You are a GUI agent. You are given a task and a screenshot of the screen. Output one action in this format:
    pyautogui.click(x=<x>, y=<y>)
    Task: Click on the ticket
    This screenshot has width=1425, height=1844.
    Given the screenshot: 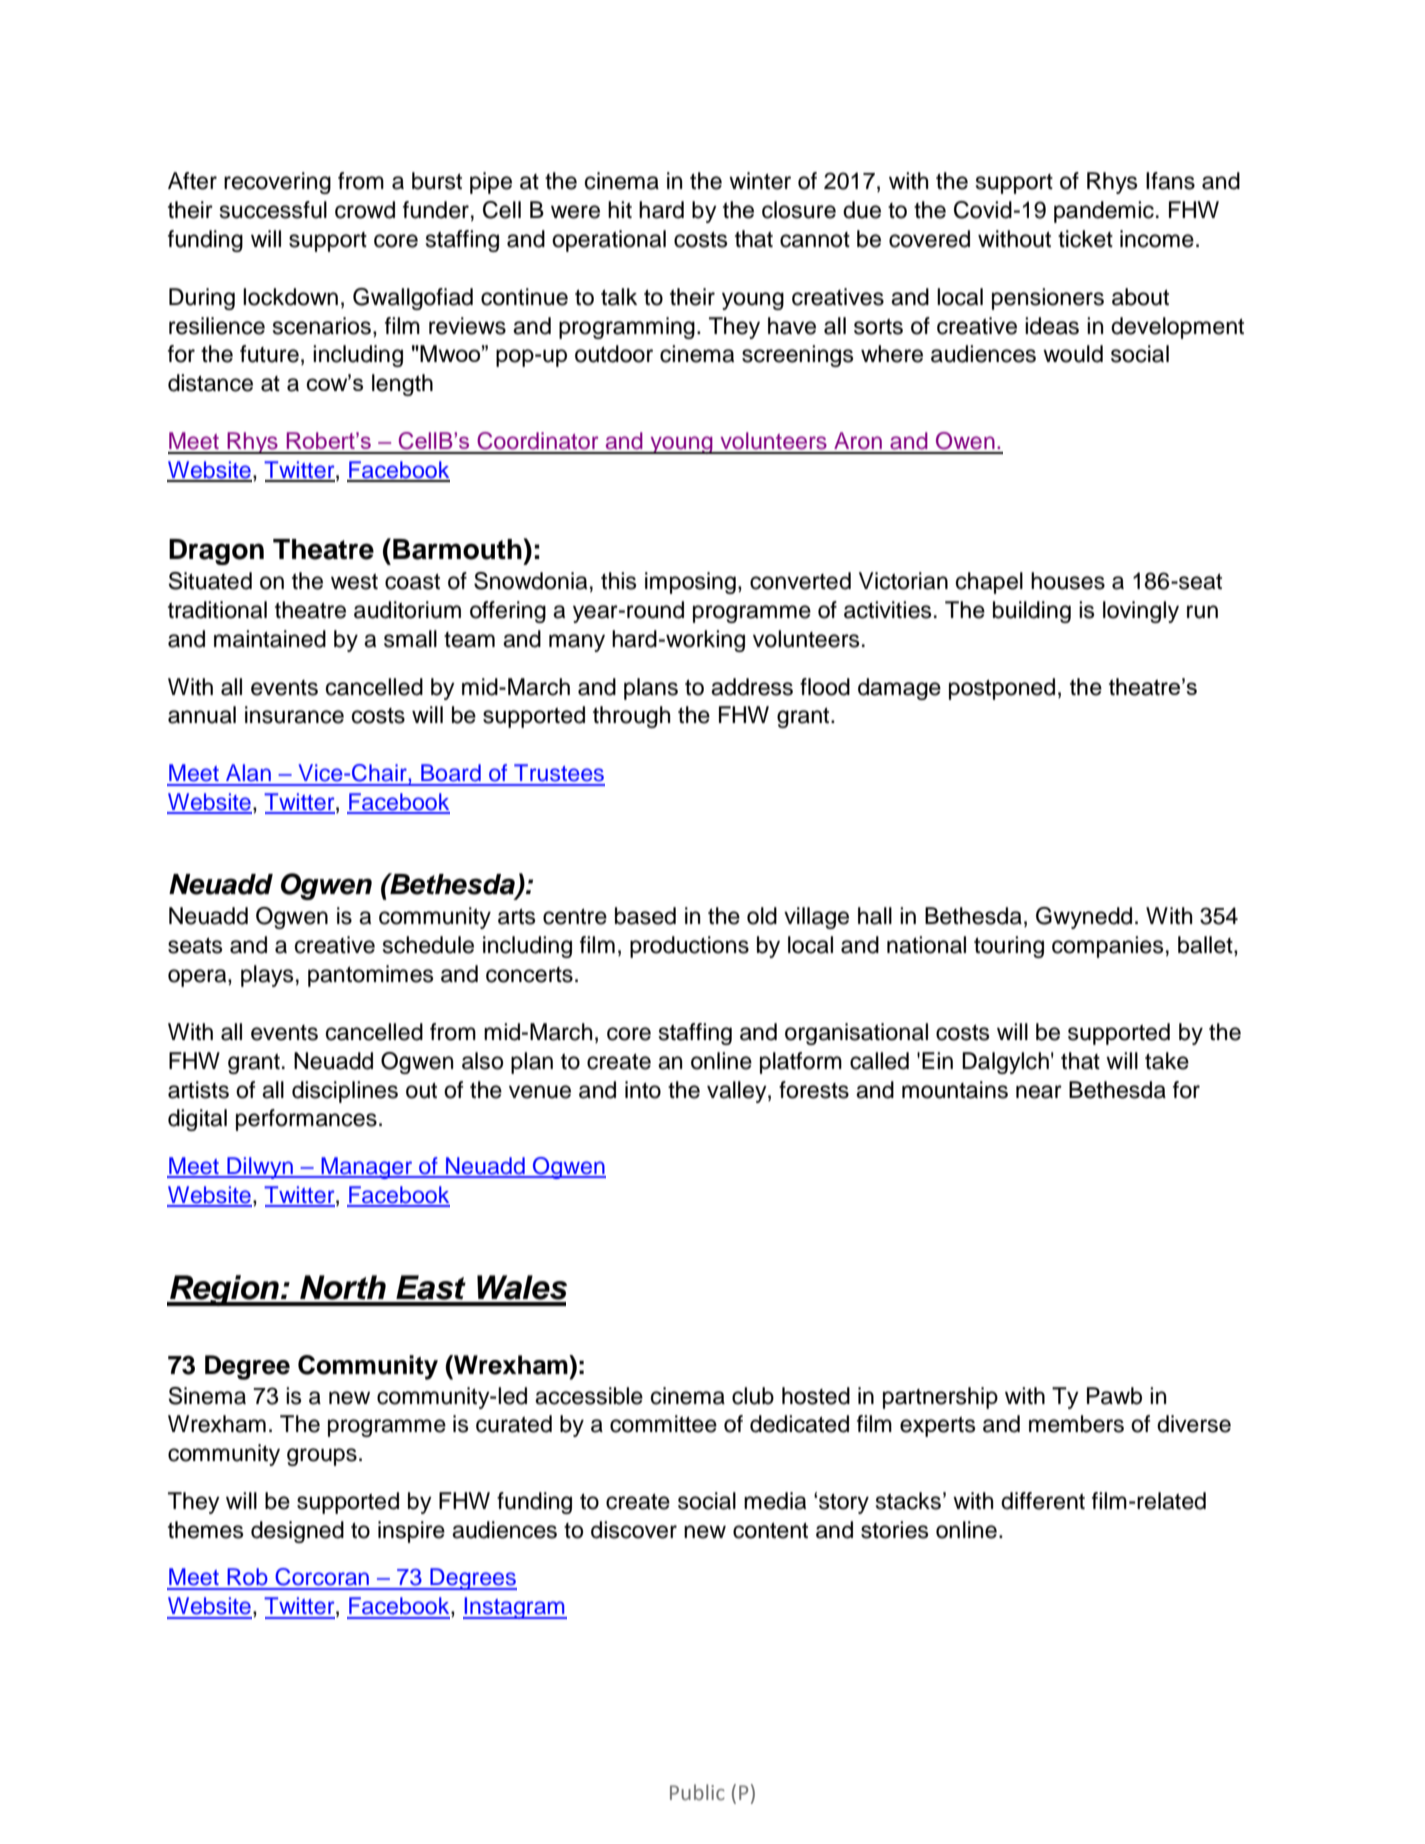 What is the action you would take?
    pyautogui.click(x=1085, y=239)
